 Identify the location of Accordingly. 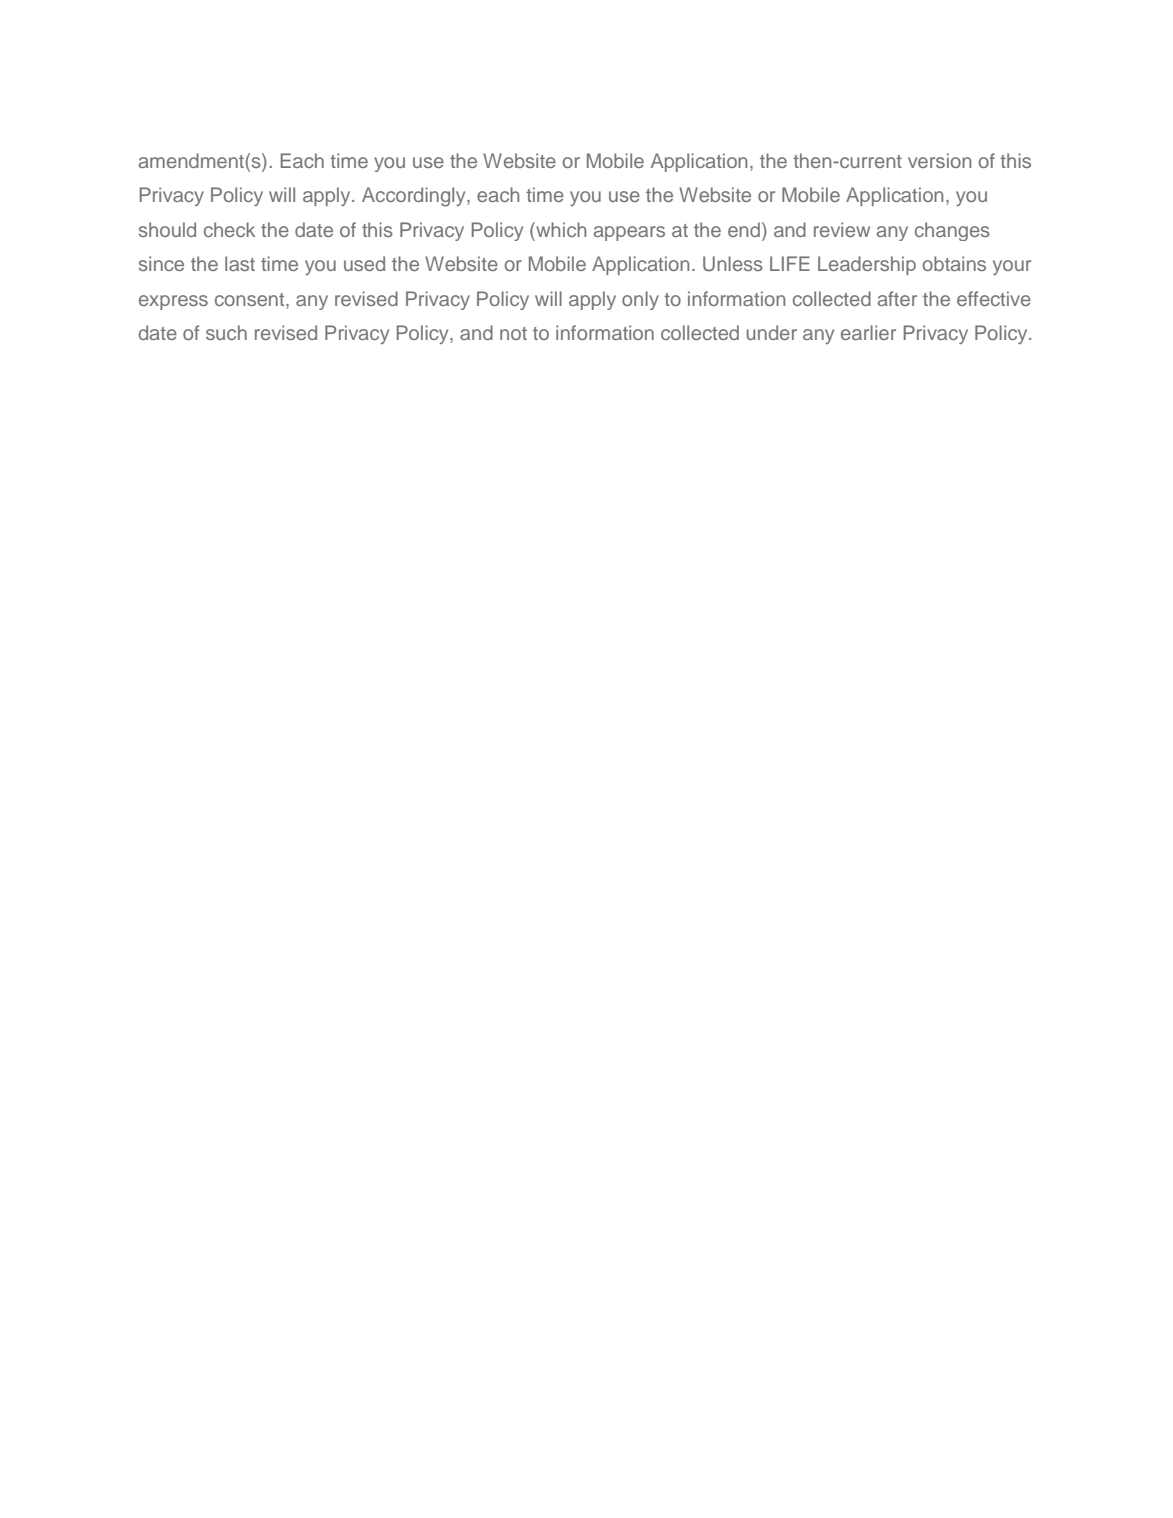
(415, 197).
